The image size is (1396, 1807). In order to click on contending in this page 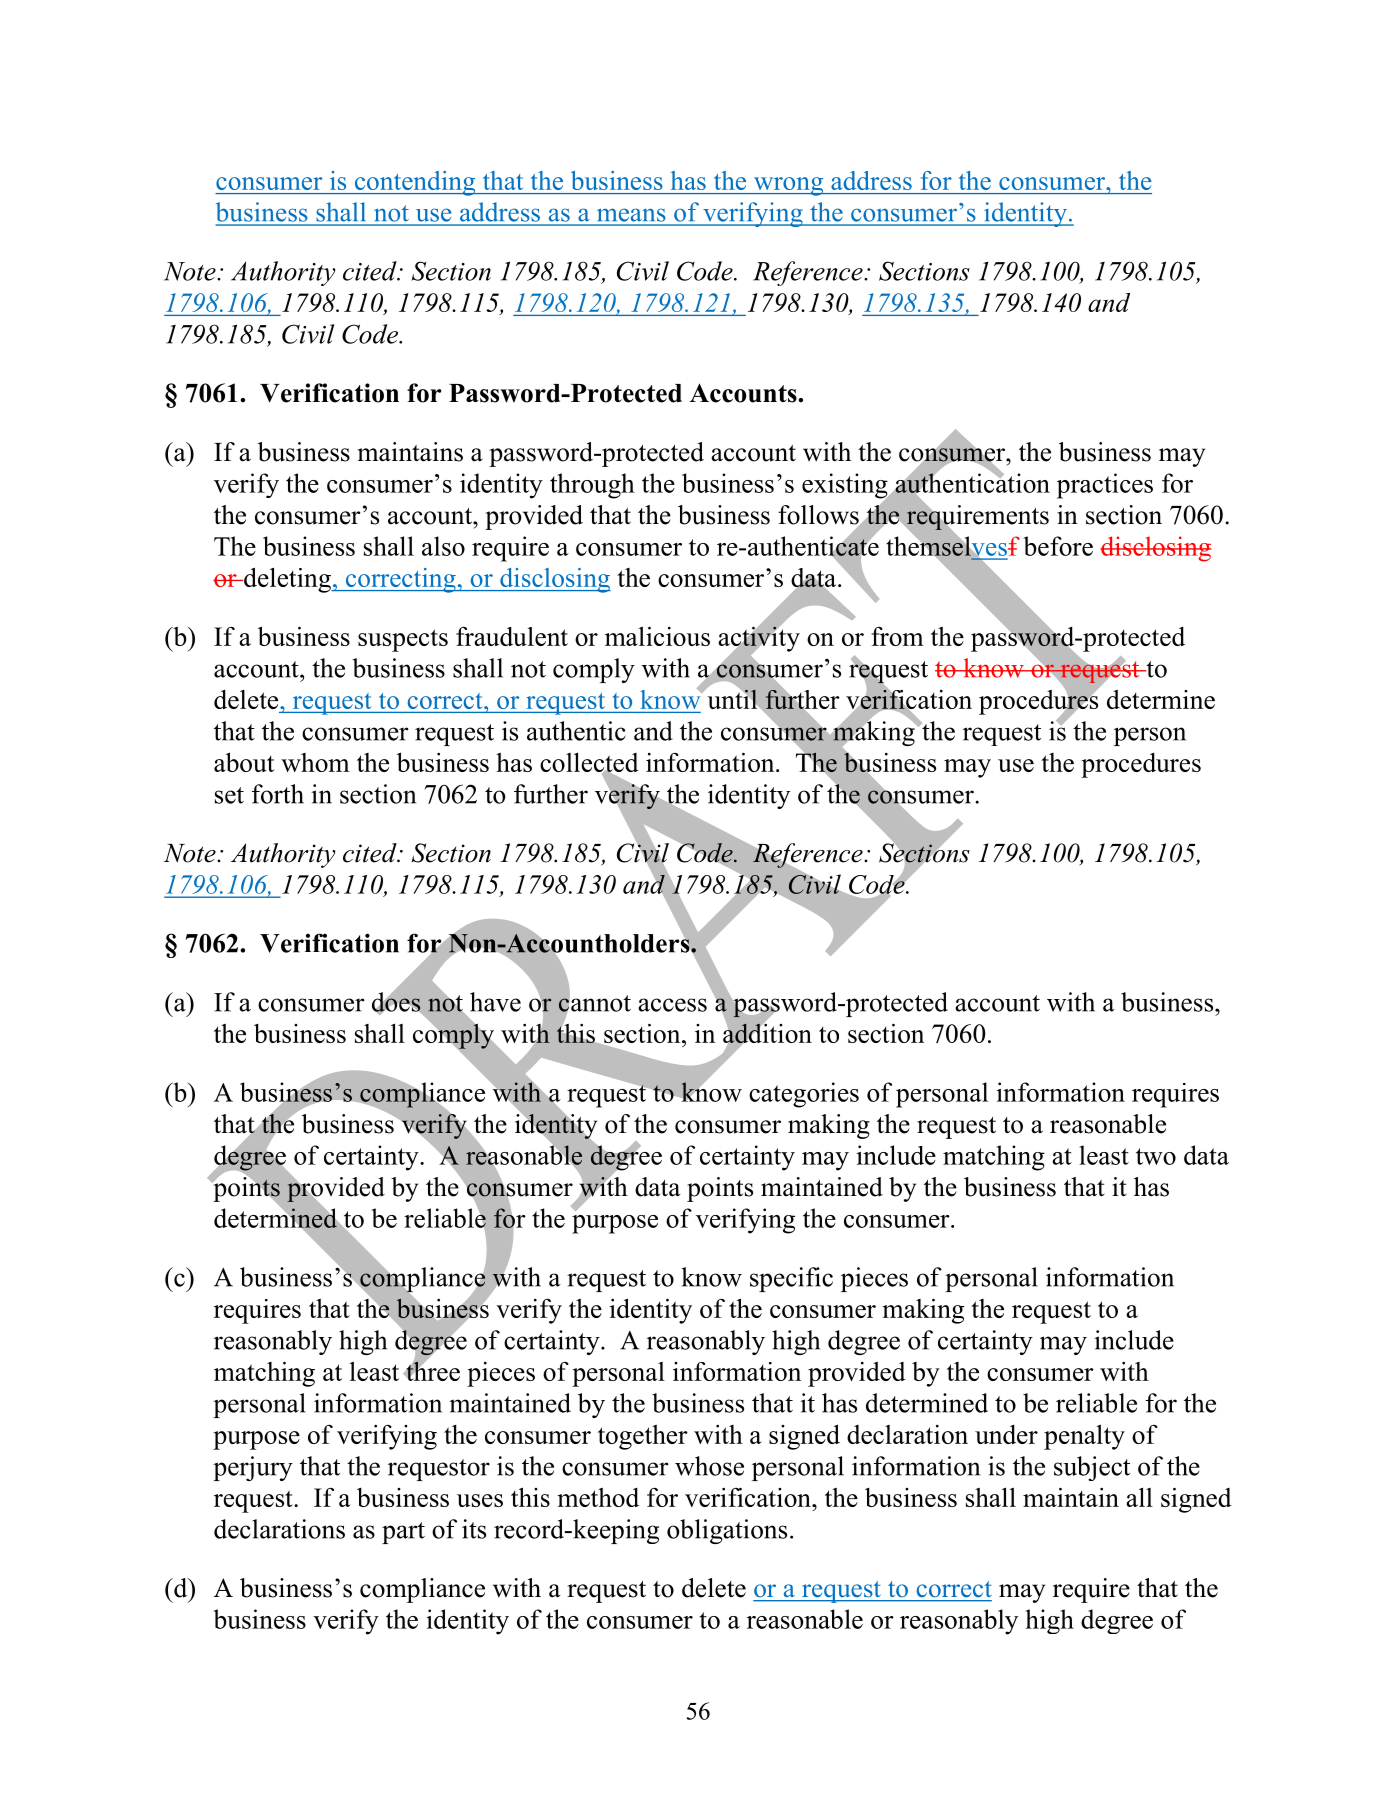, I will do `click(415, 183)`.
